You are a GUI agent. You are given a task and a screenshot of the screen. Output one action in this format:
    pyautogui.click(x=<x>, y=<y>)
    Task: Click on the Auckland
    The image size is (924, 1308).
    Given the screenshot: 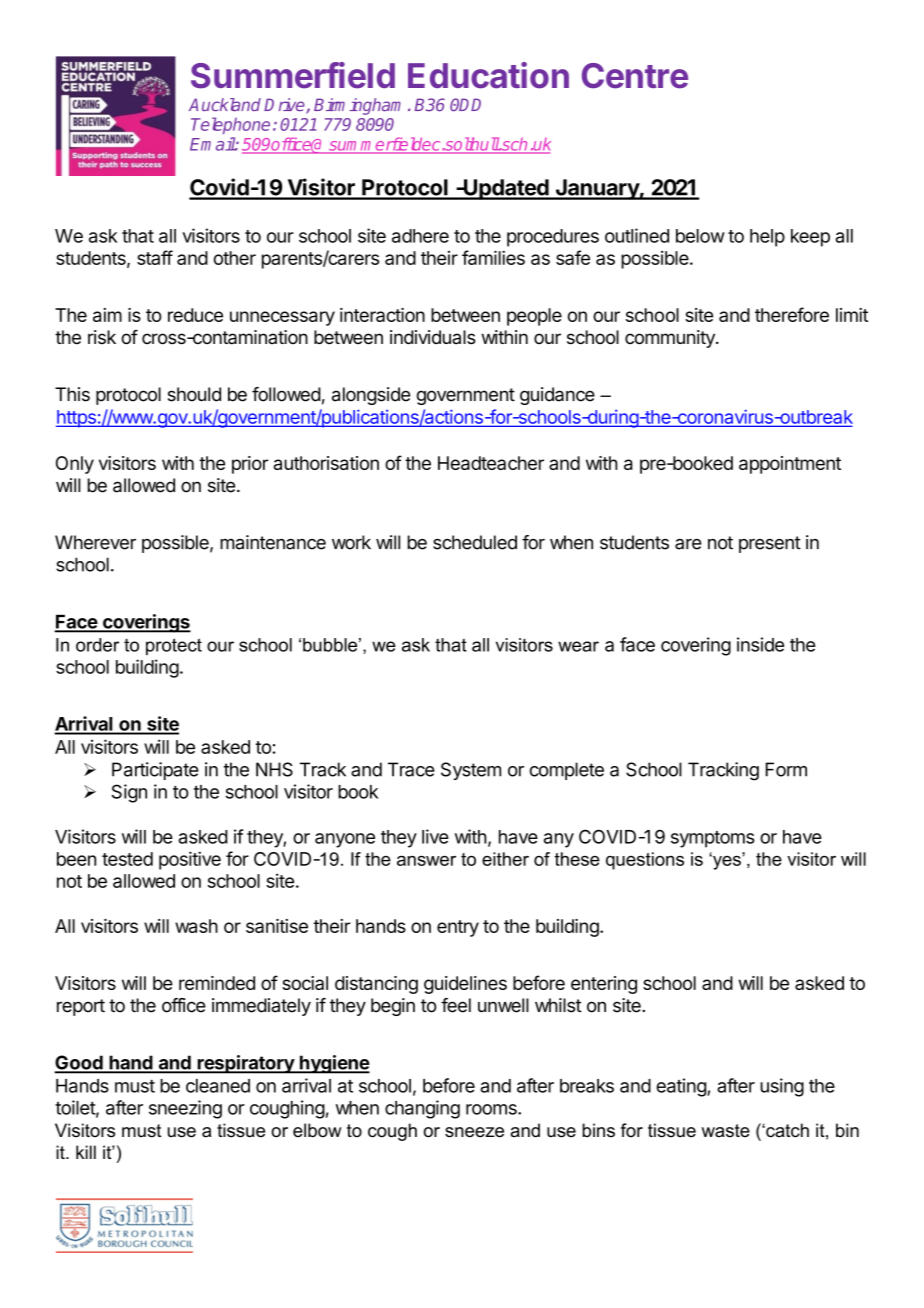 What is the action you would take?
    pyautogui.click(x=225, y=105)
